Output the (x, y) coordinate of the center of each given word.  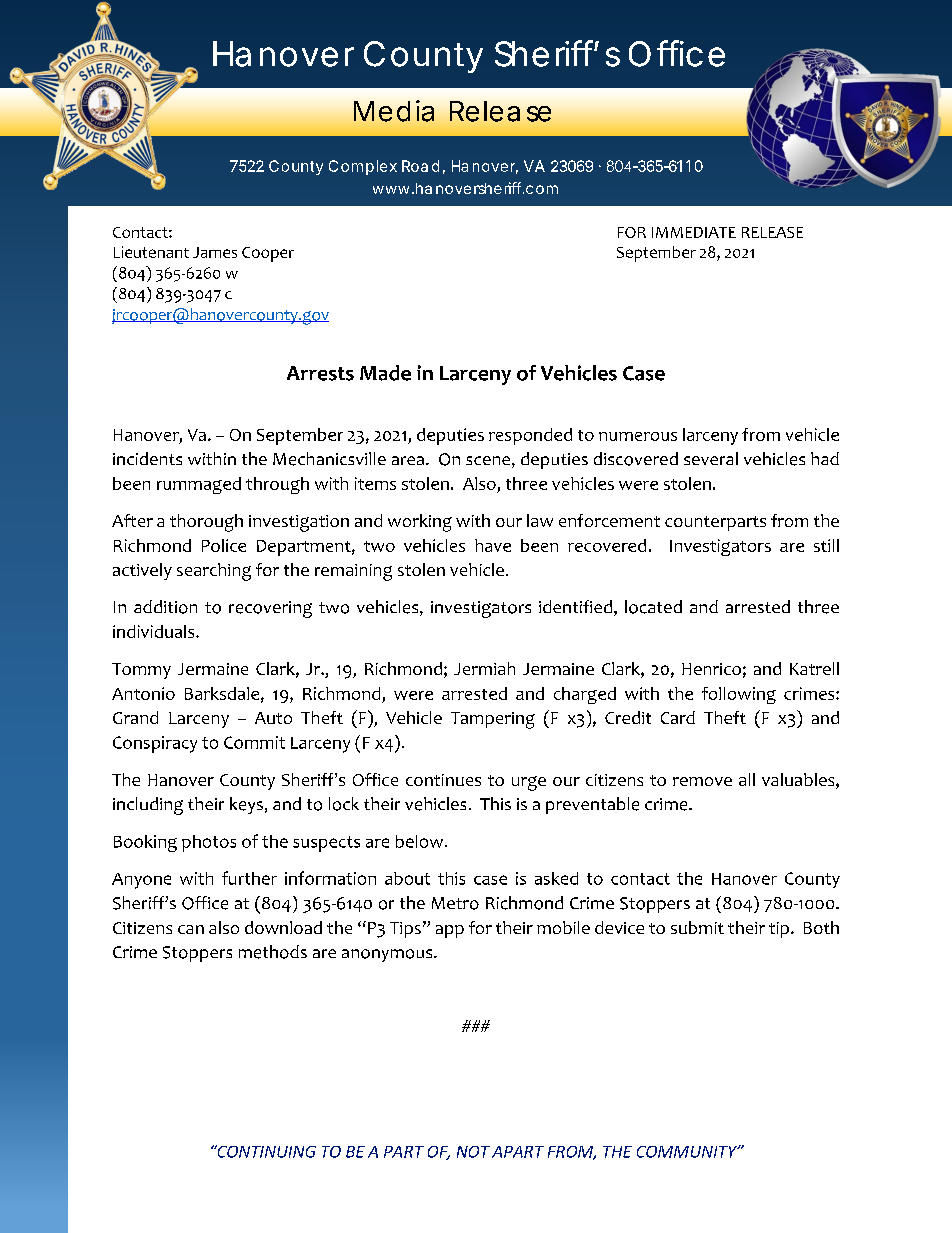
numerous (638, 436)
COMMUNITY (688, 1152)
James (215, 252)
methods (273, 952)
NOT (473, 1152)
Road (420, 166)
